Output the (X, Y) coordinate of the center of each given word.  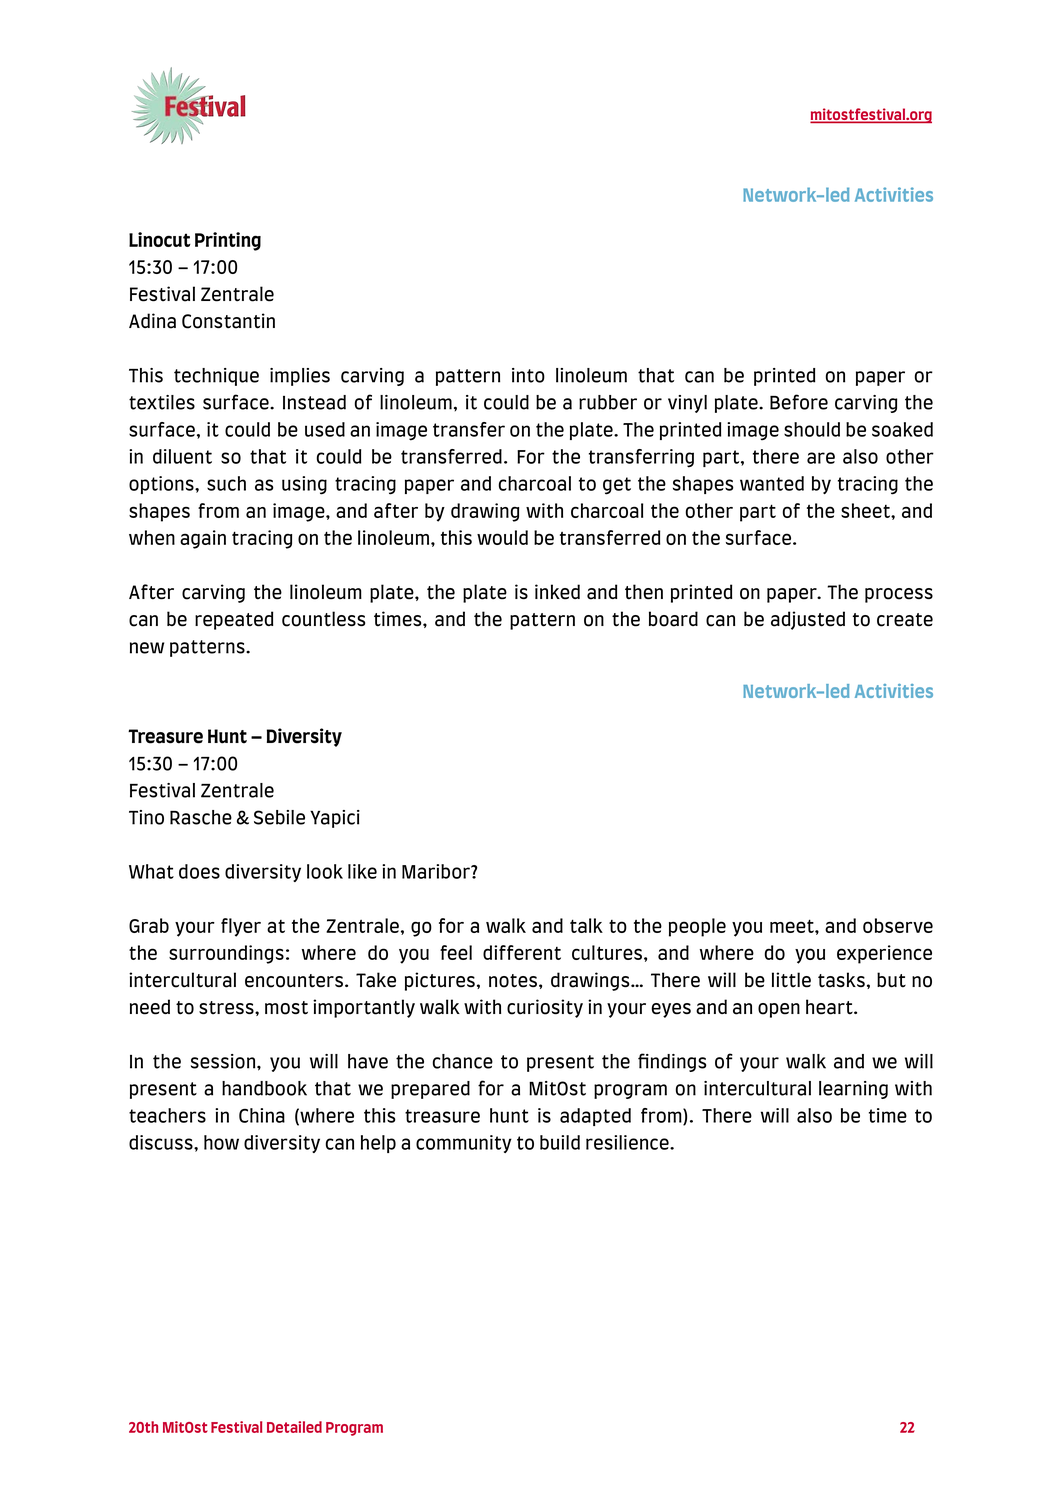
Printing (228, 241)
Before (799, 402)
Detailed (294, 1427)
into (528, 375)
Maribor (437, 871)
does (199, 871)
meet (793, 926)
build (560, 1142)
